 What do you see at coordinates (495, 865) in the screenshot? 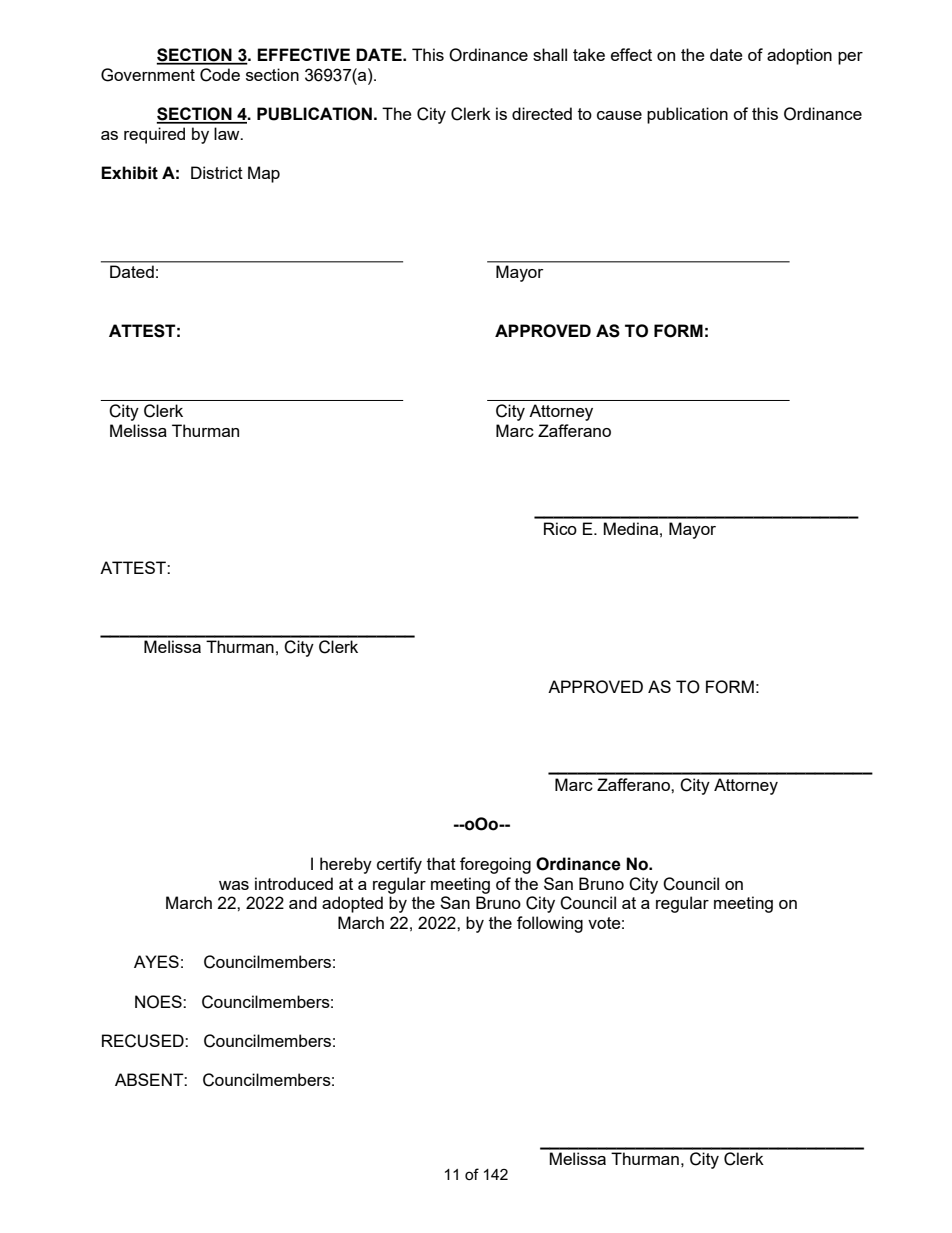
I see `foregoing` at bounding box center [495, 865].
